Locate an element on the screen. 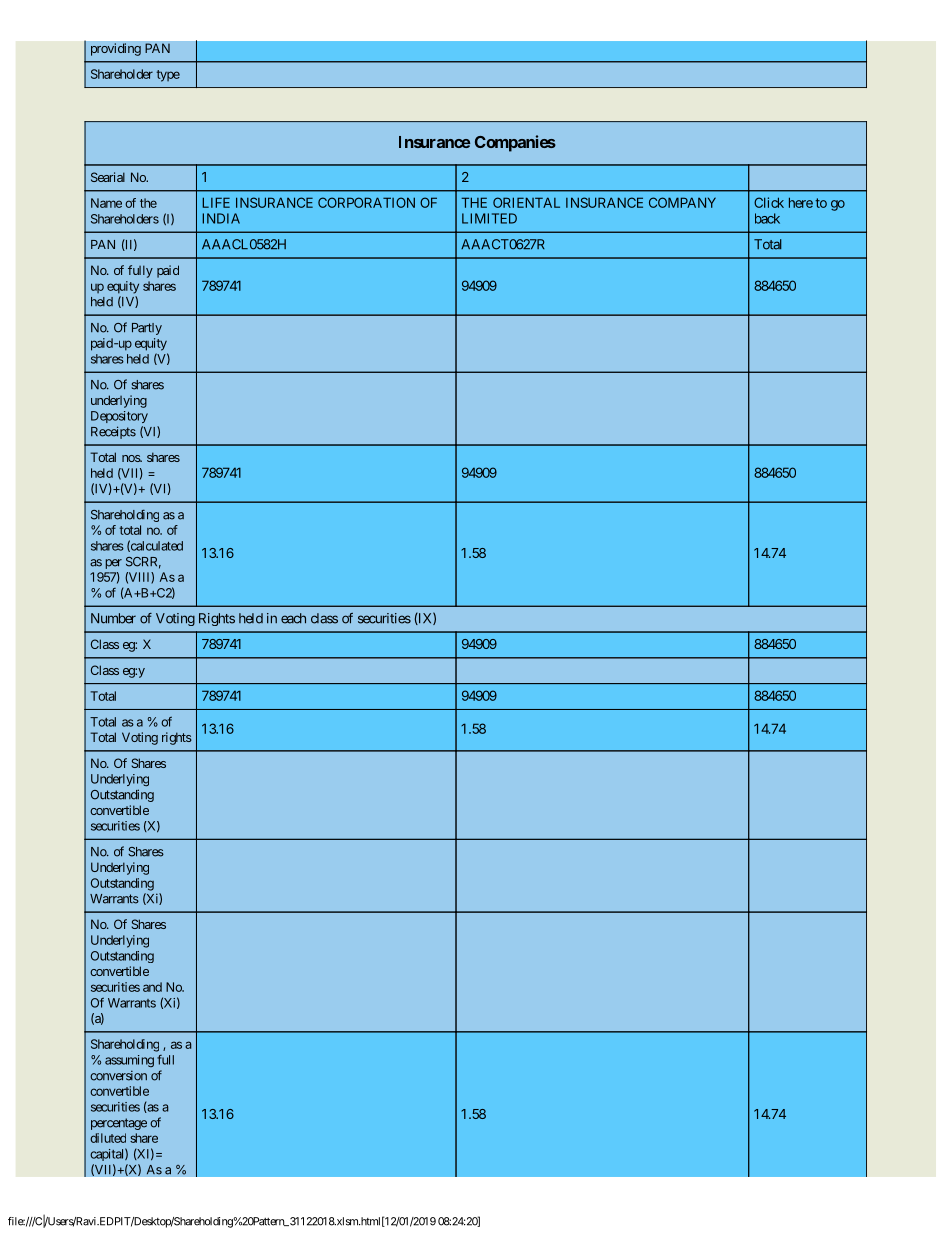 This screenshot has width=952, height=1233. type is located at coordinates (168, 76).
